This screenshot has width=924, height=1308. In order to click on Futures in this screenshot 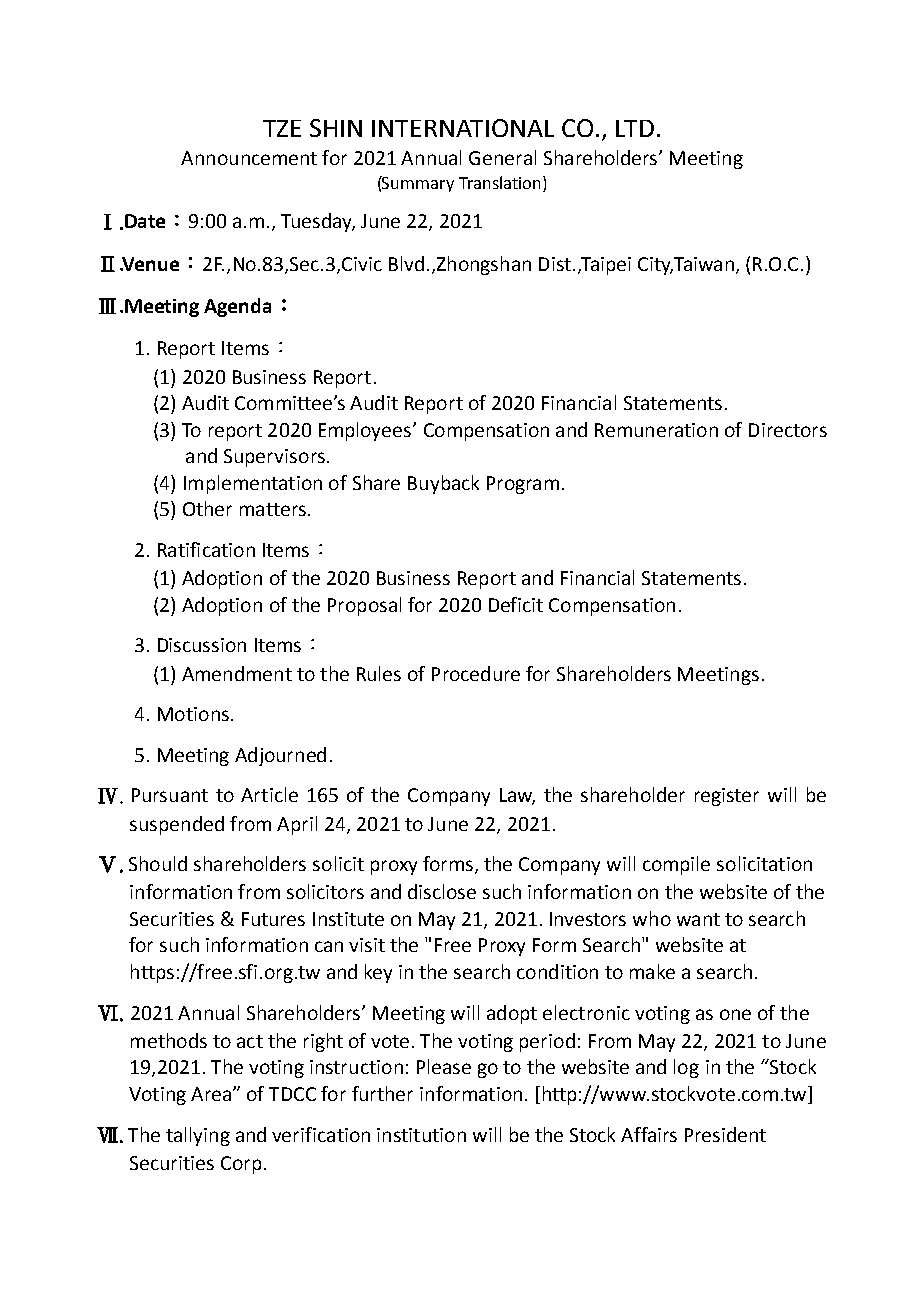, I will do `click(273, 919)`.
